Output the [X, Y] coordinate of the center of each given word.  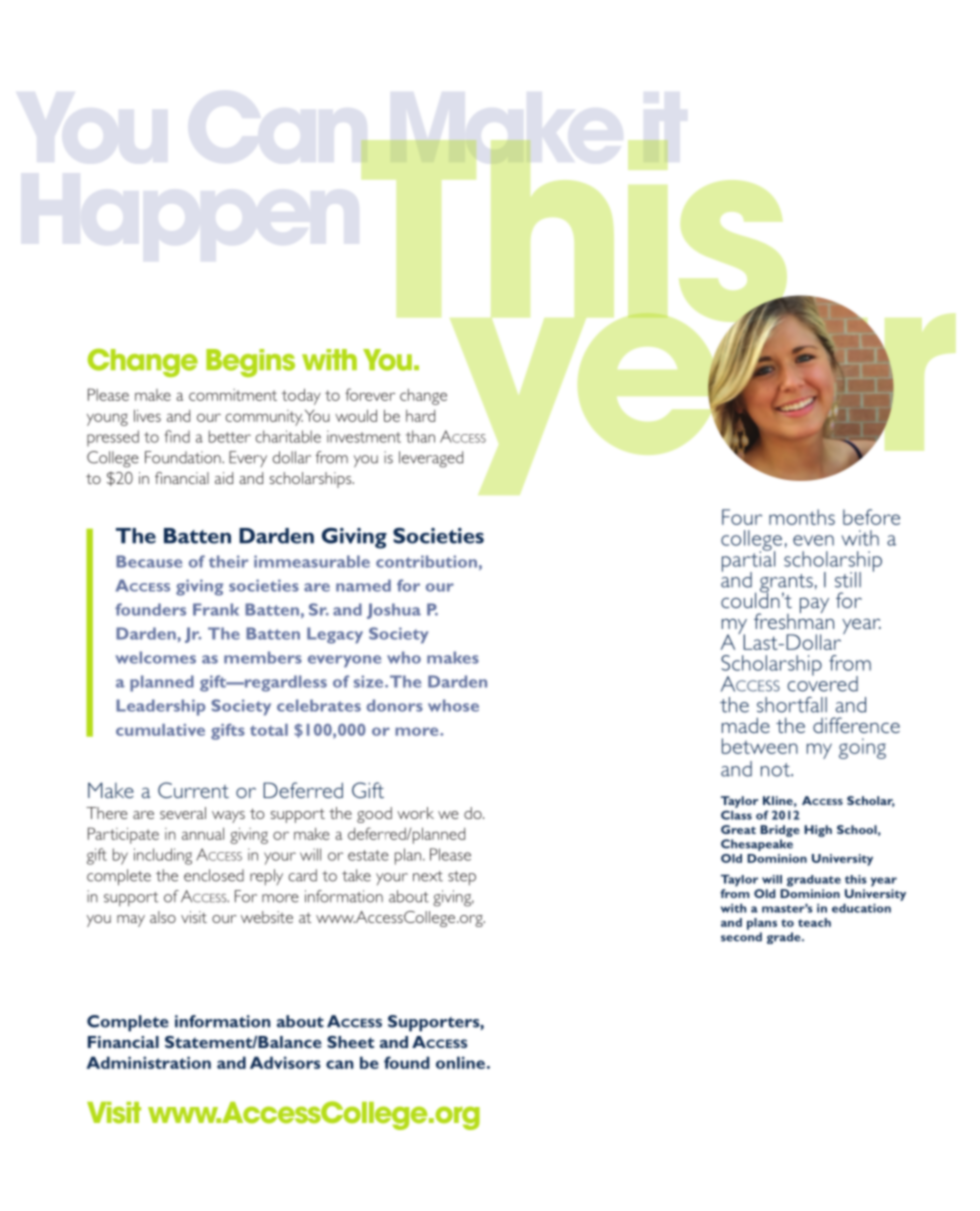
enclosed [214, 875]
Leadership [160, 707]
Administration [149, 1062]
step [462, 878]
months [802, 517]
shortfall [792, 705]
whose [453, 705]
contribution [426, 561]
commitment [233, 395]
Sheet [350, 1042]
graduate [814, 881]
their [228, 561]
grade [785, 938]
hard [420, 416]
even [813, 540]
